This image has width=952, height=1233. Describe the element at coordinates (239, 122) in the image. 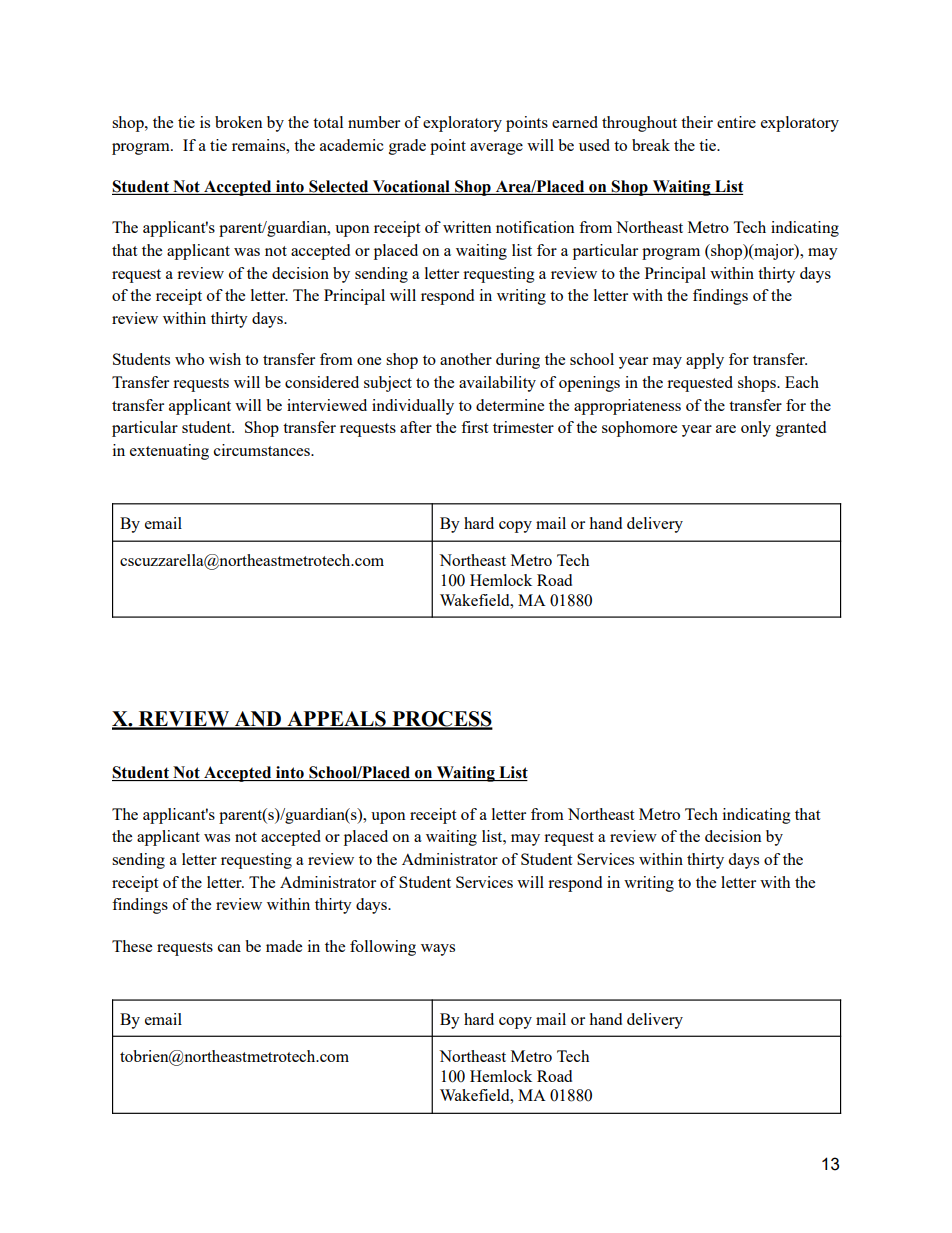

I see `broken` at that location.
